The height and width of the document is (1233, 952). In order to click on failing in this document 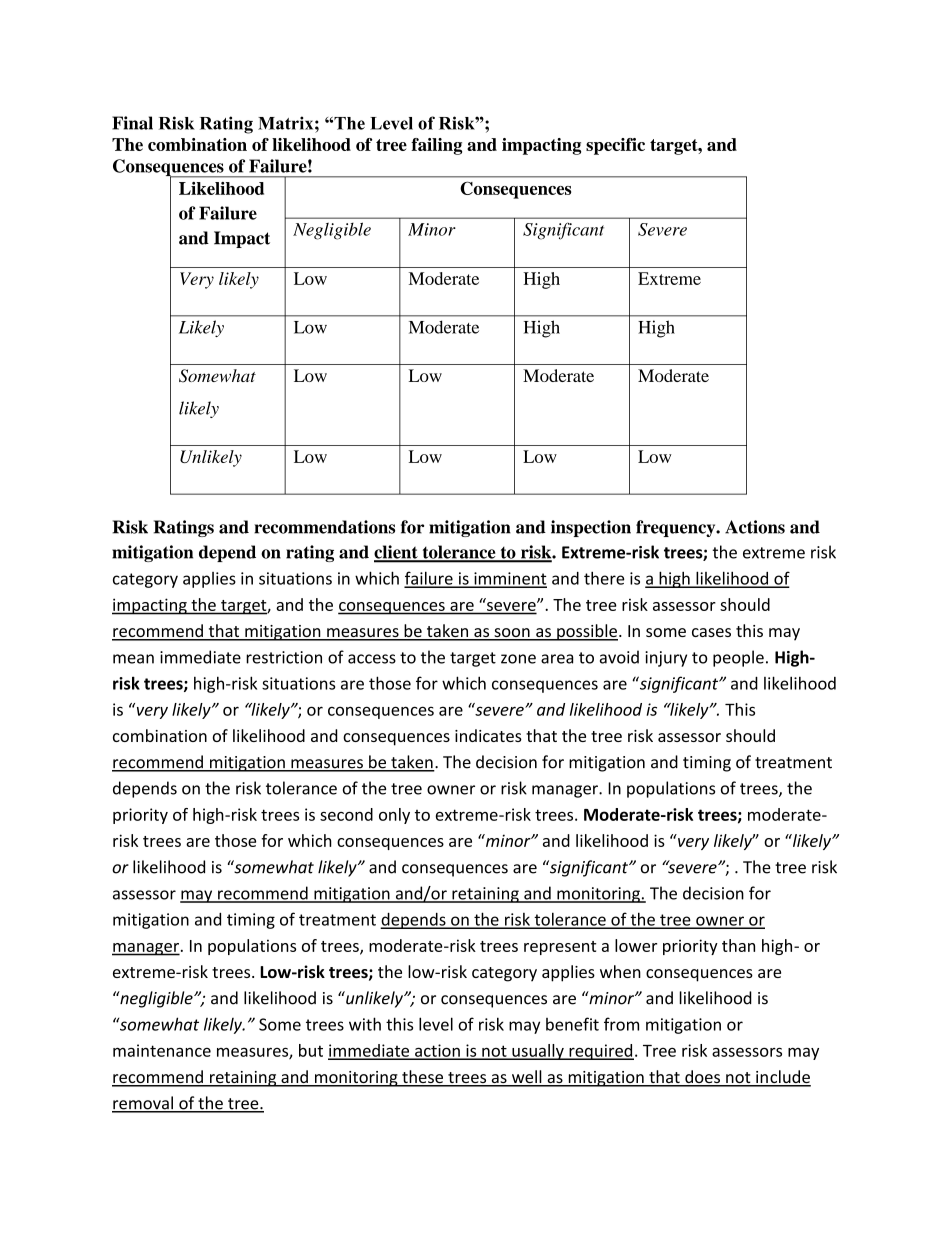, I will do `click(436, 146)`.
